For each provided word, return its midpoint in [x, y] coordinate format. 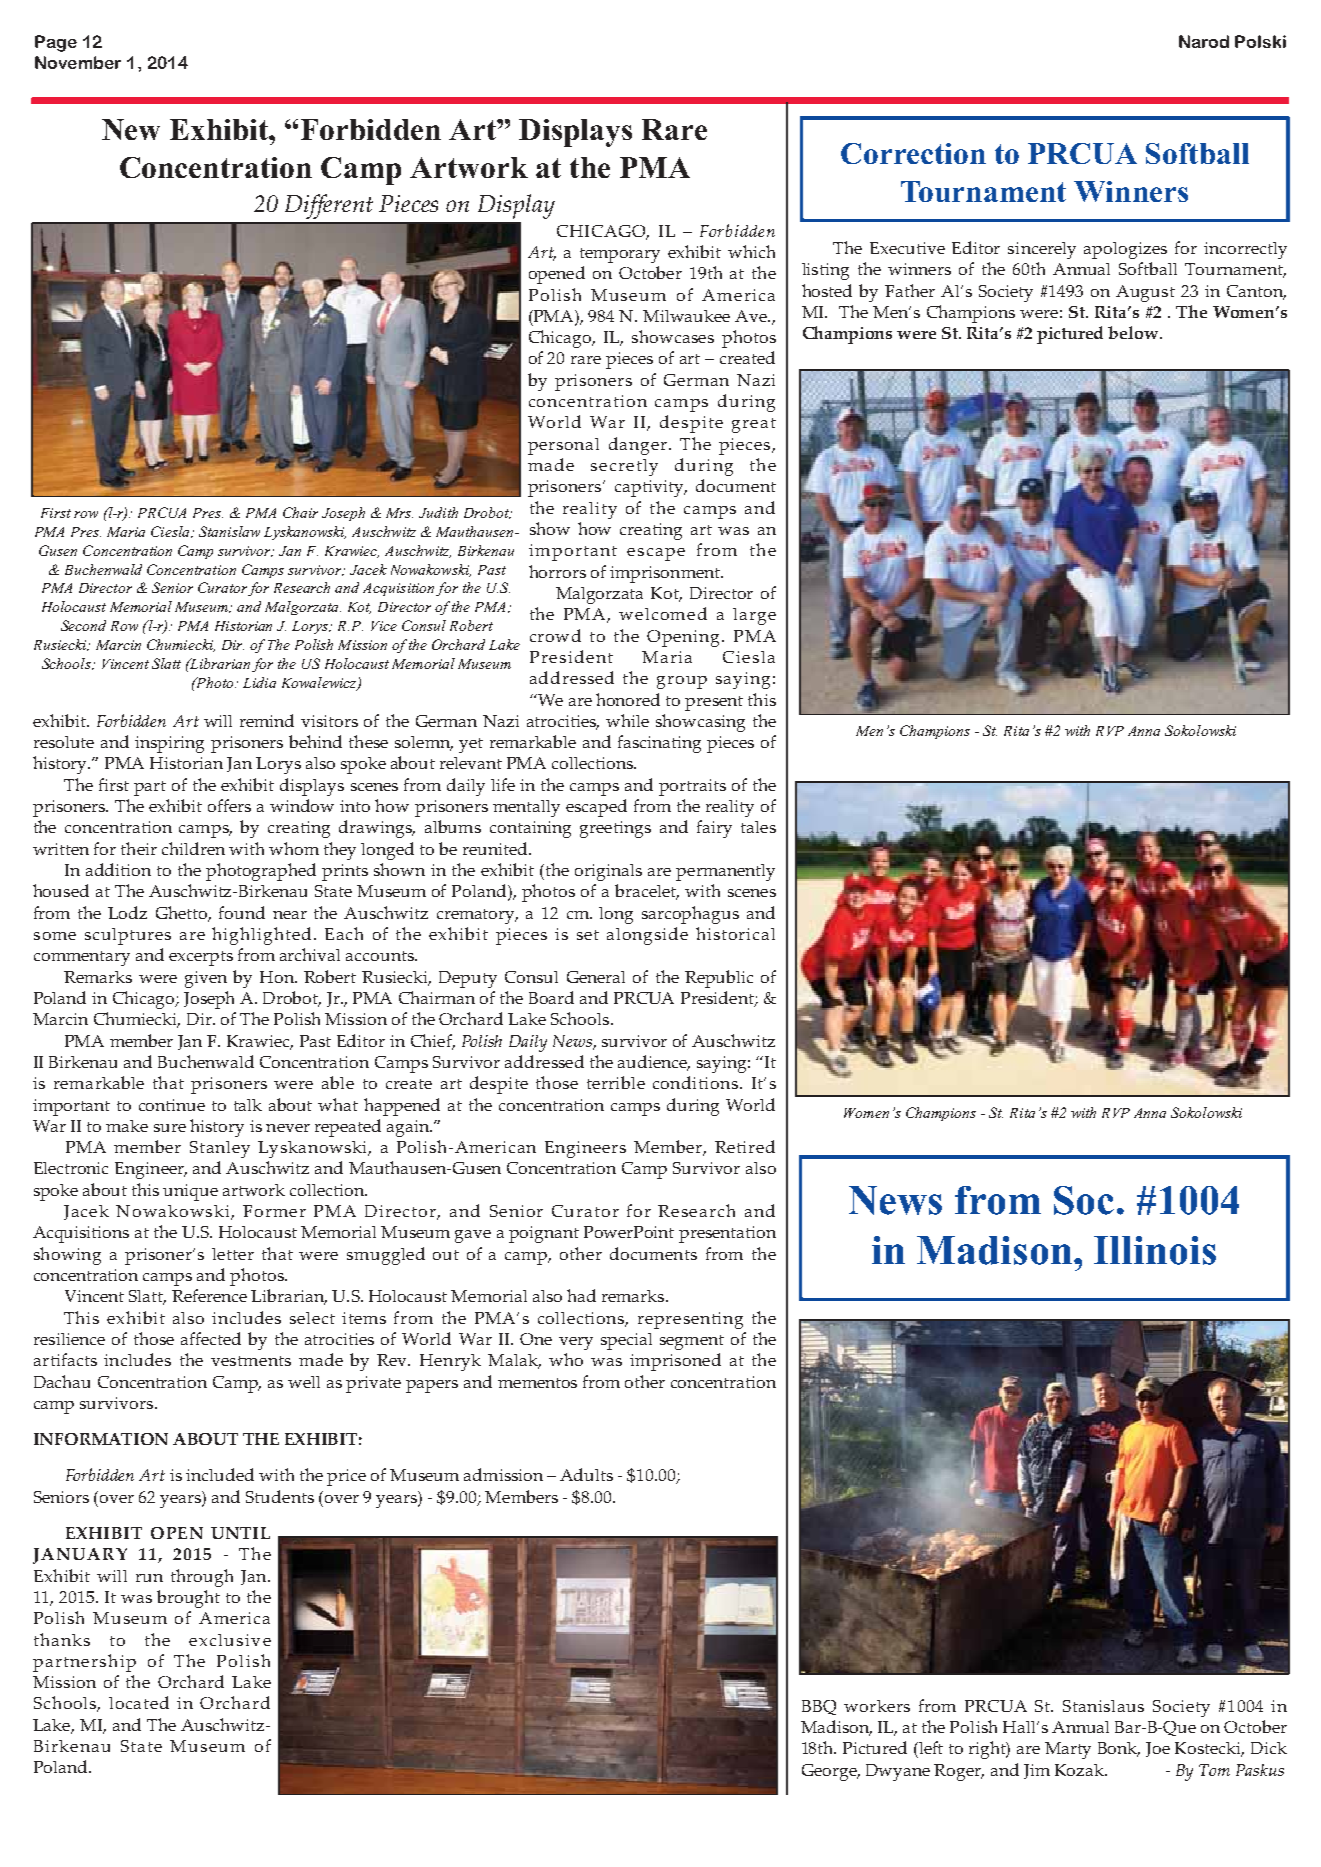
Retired [745, 1146]
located [139, 1702]
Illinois [1155, 1250]
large [754, 616]
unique [190, 1192]
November [78, 62]
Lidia [259, 682]
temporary [620, 255]
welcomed [663, 613]
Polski [1260, 41]
